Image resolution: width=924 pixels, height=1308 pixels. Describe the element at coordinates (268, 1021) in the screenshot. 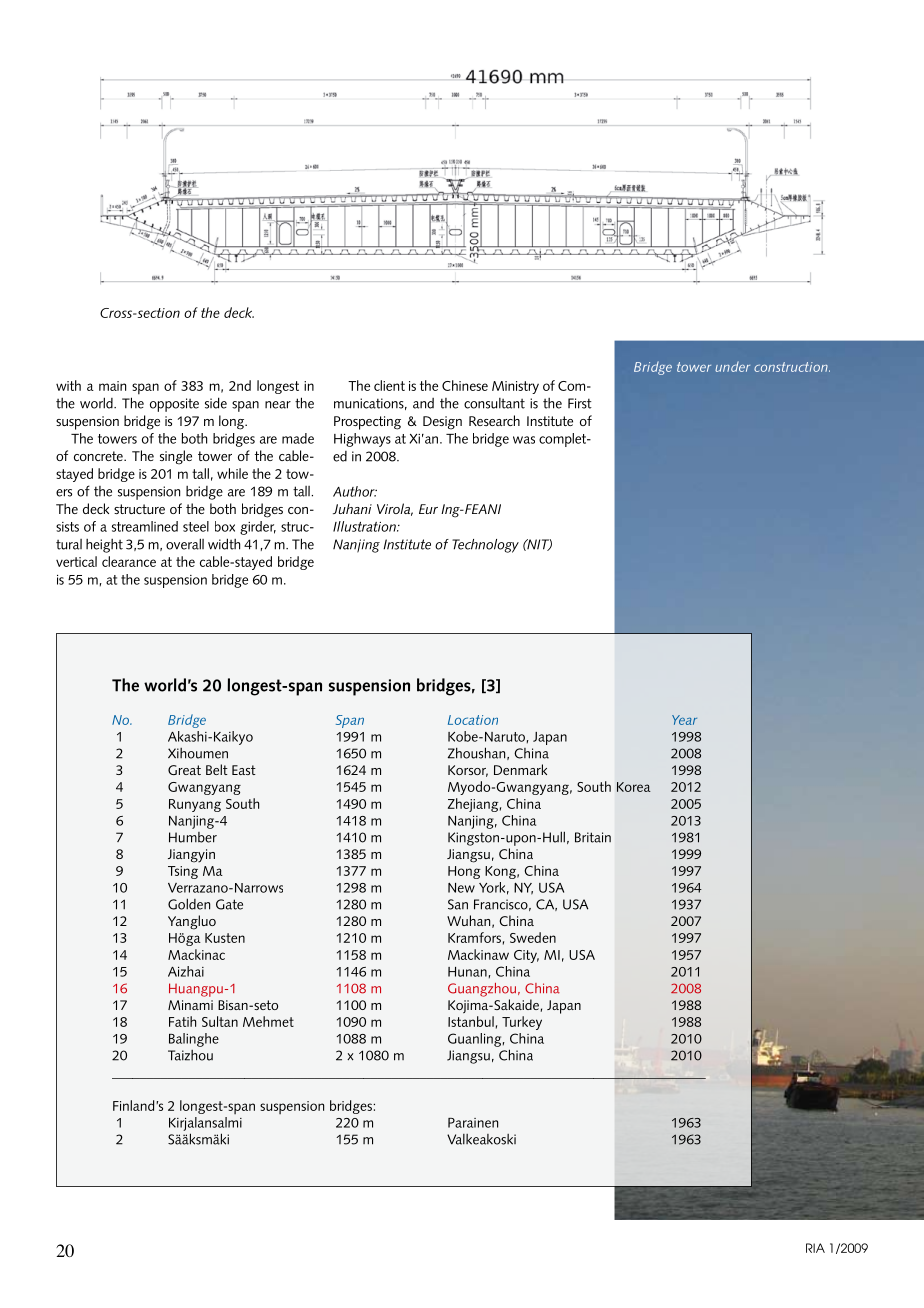

I see `Mehmet` at that location.
